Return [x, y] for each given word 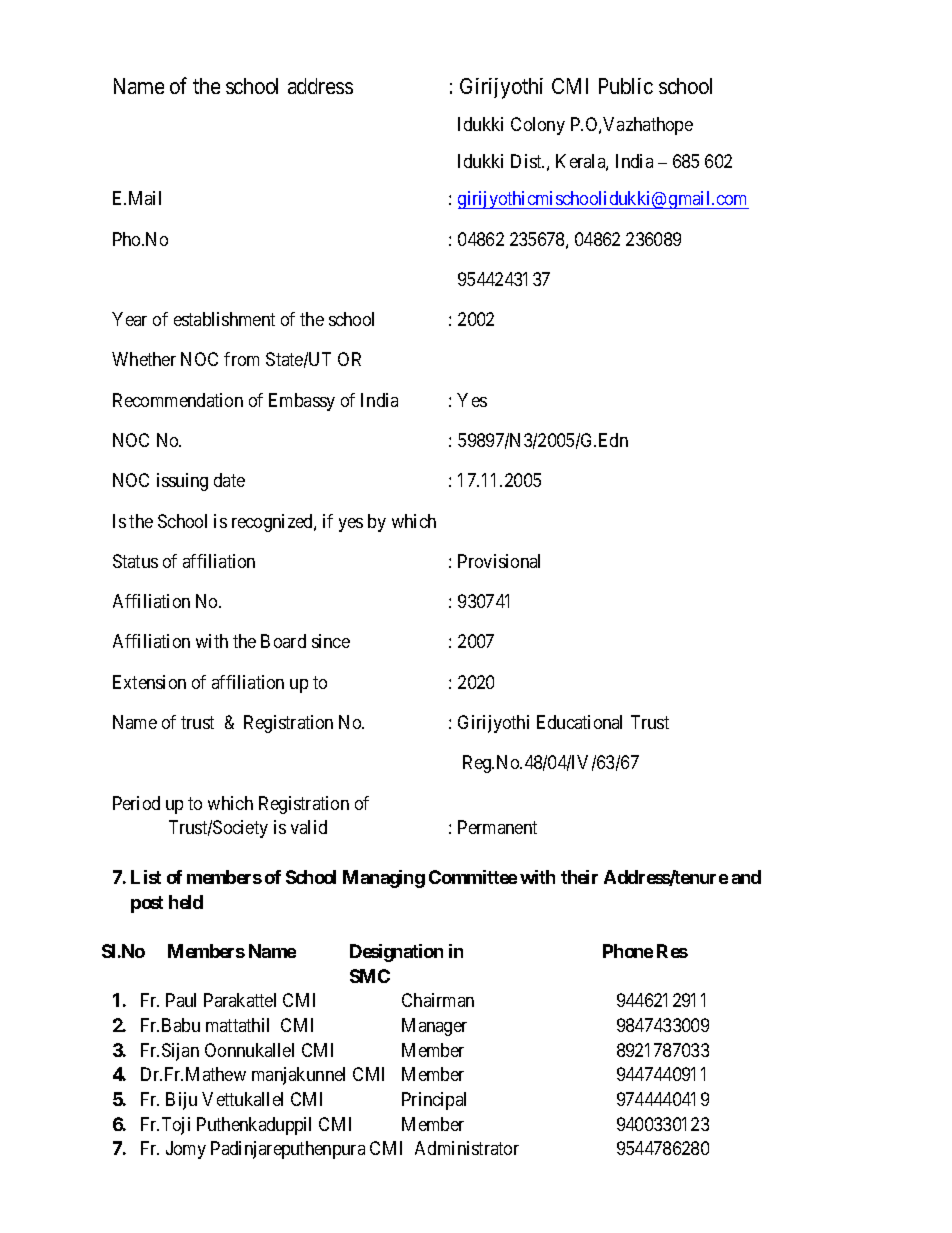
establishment [224, 319]
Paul [181, 1000]
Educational [579, 722]
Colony [538, 126]
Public [626, 86]
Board [283, 641]
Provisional [499, 561]
